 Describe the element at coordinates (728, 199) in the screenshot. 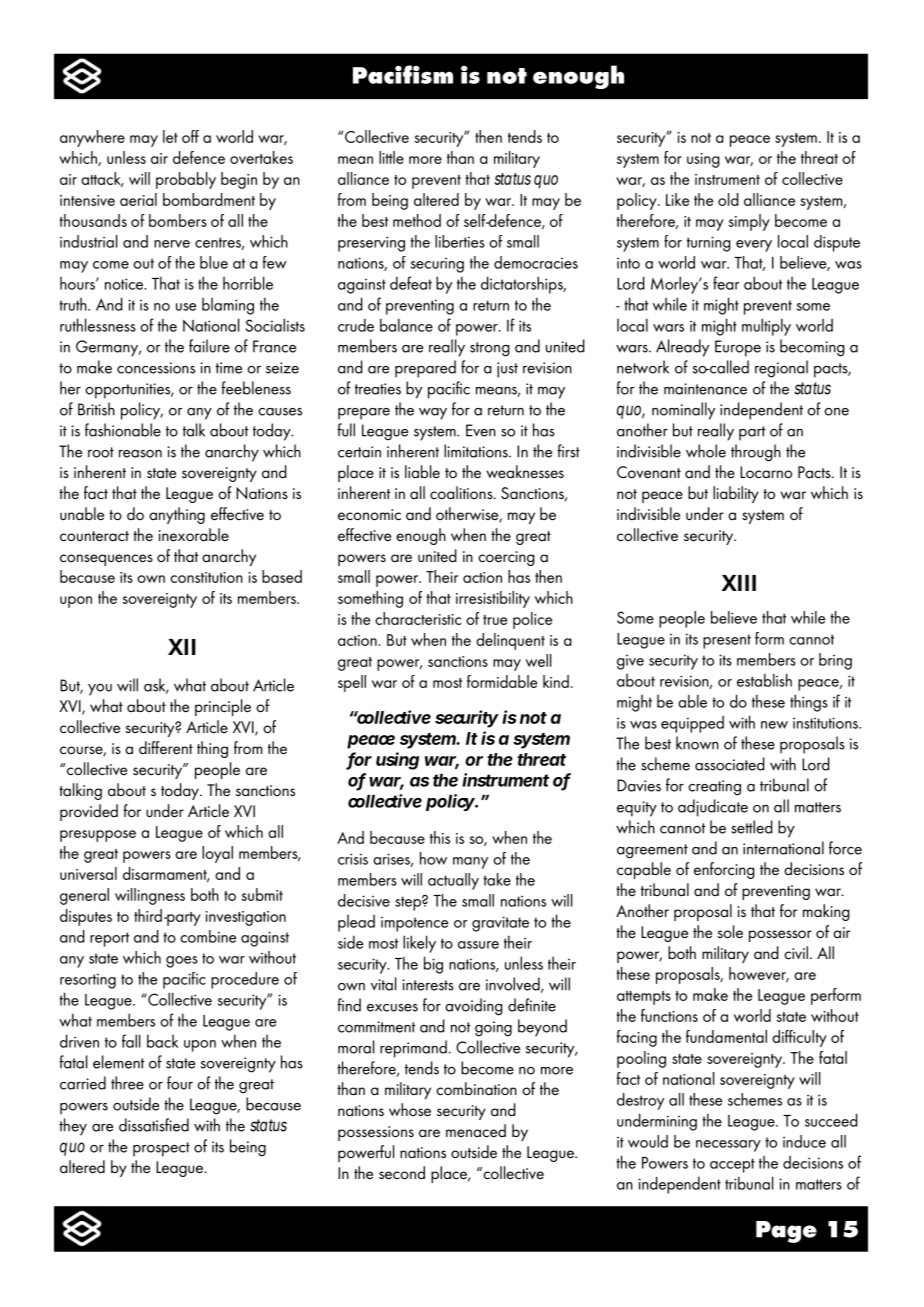

I see `old` at that location.
